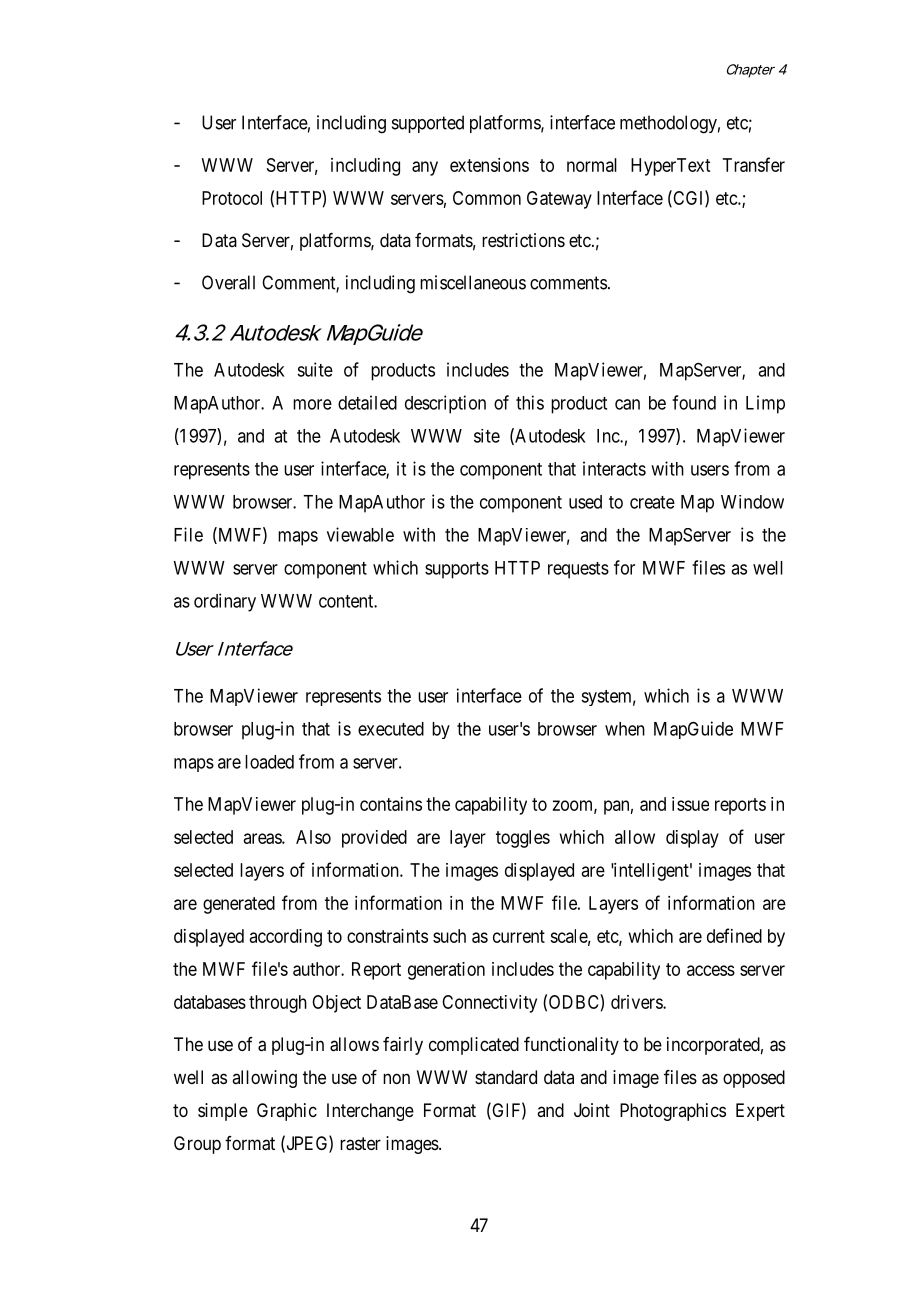 This screenshot has height=1308, width=924. Describe the element at coordinates (625, 729) in the screenshot. I see `when` at that location.
